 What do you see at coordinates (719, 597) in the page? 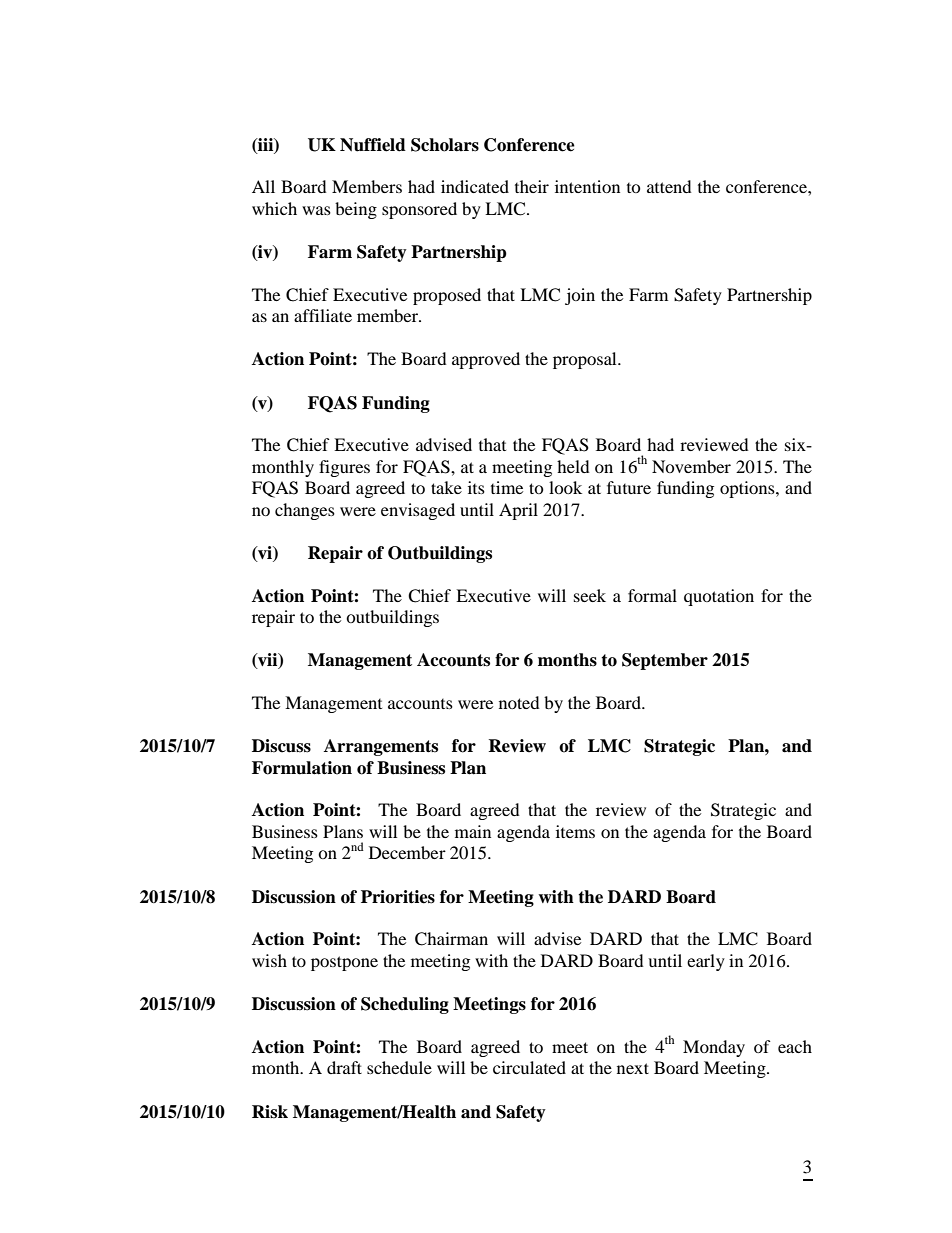
I see `quotation` at bounding box center [719, 597].
